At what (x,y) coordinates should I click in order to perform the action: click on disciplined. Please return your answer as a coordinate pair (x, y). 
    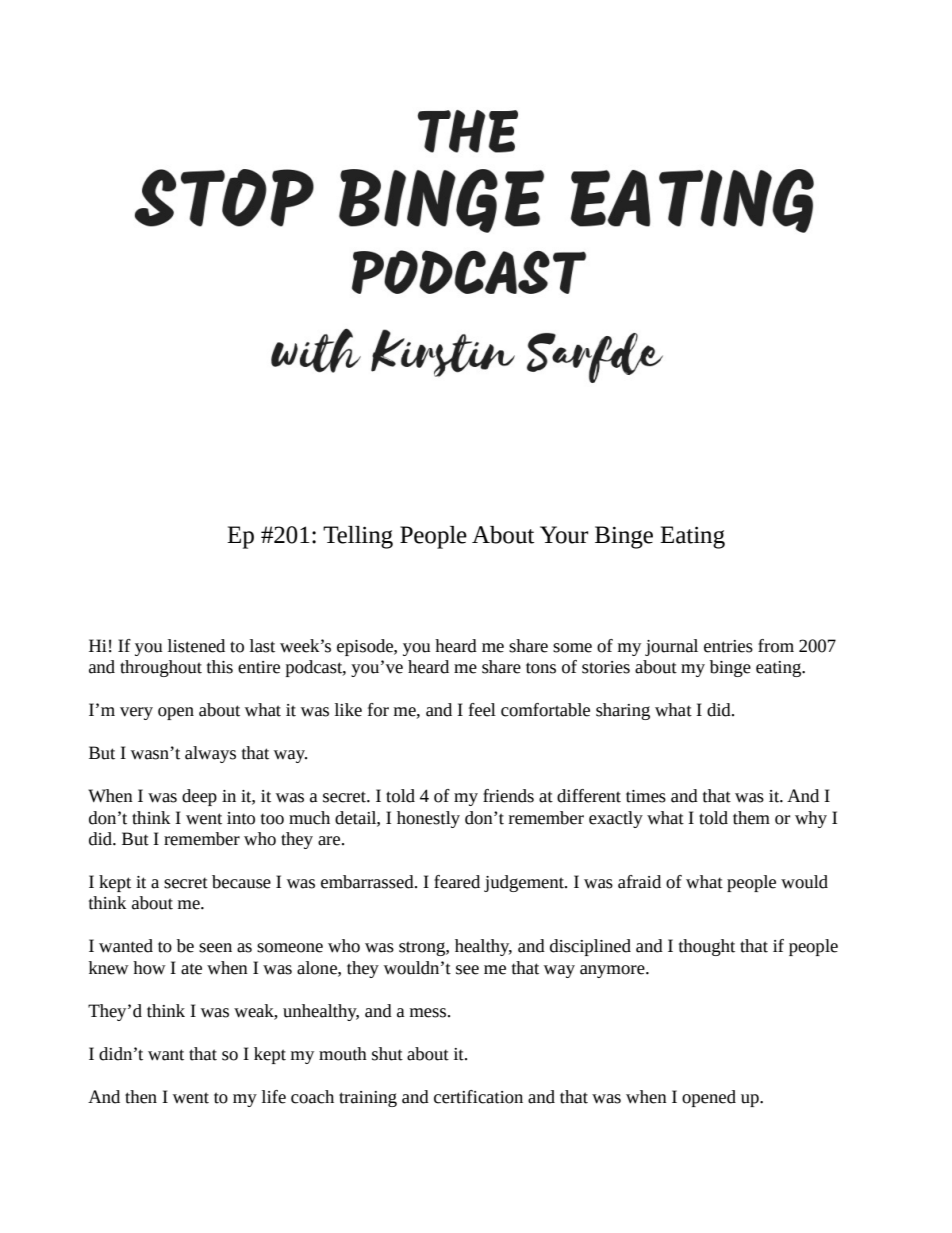
    Looking at the image, I should click on (590, 947).
